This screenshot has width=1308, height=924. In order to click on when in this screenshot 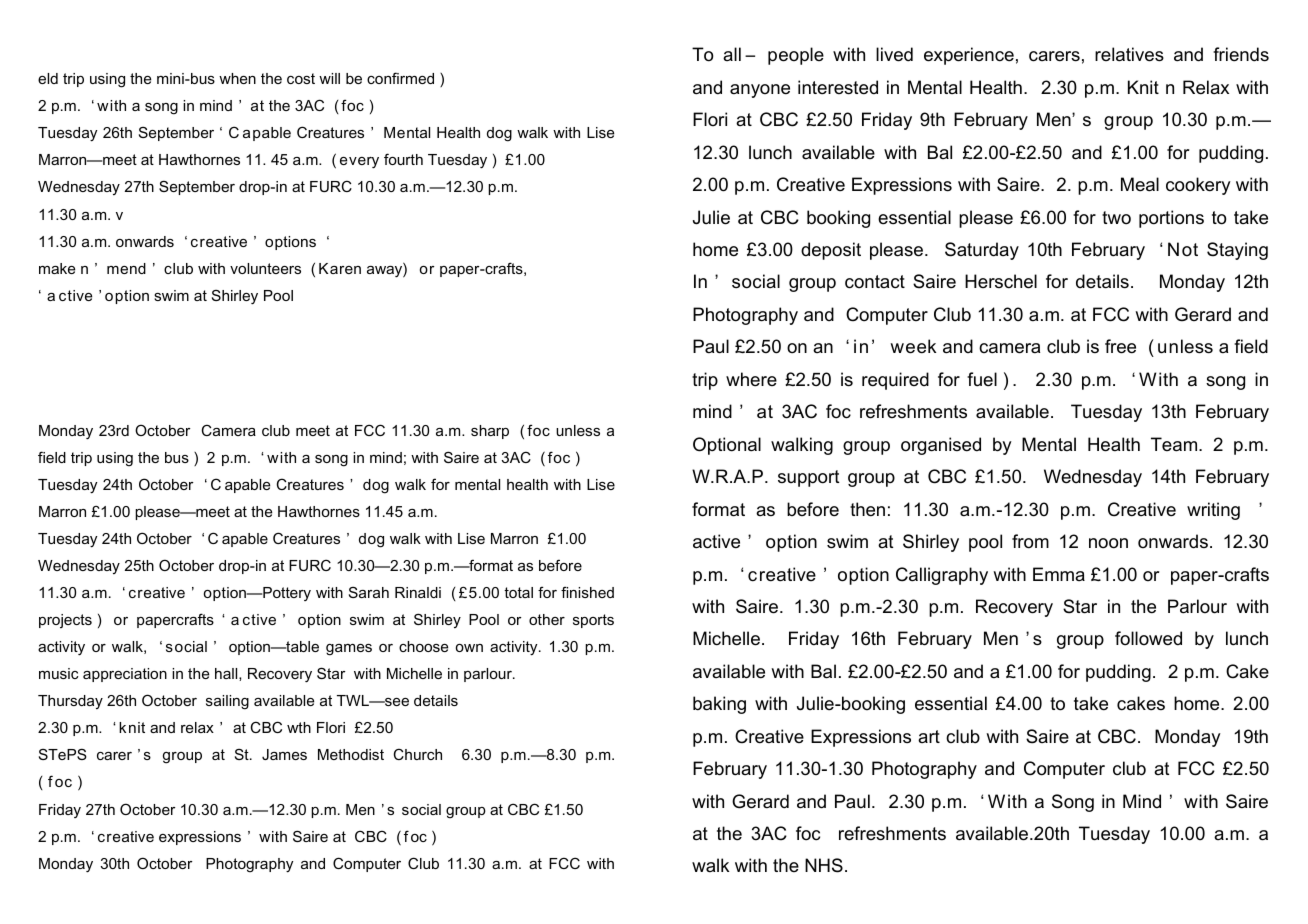, I will do `click(237, 78)`.
